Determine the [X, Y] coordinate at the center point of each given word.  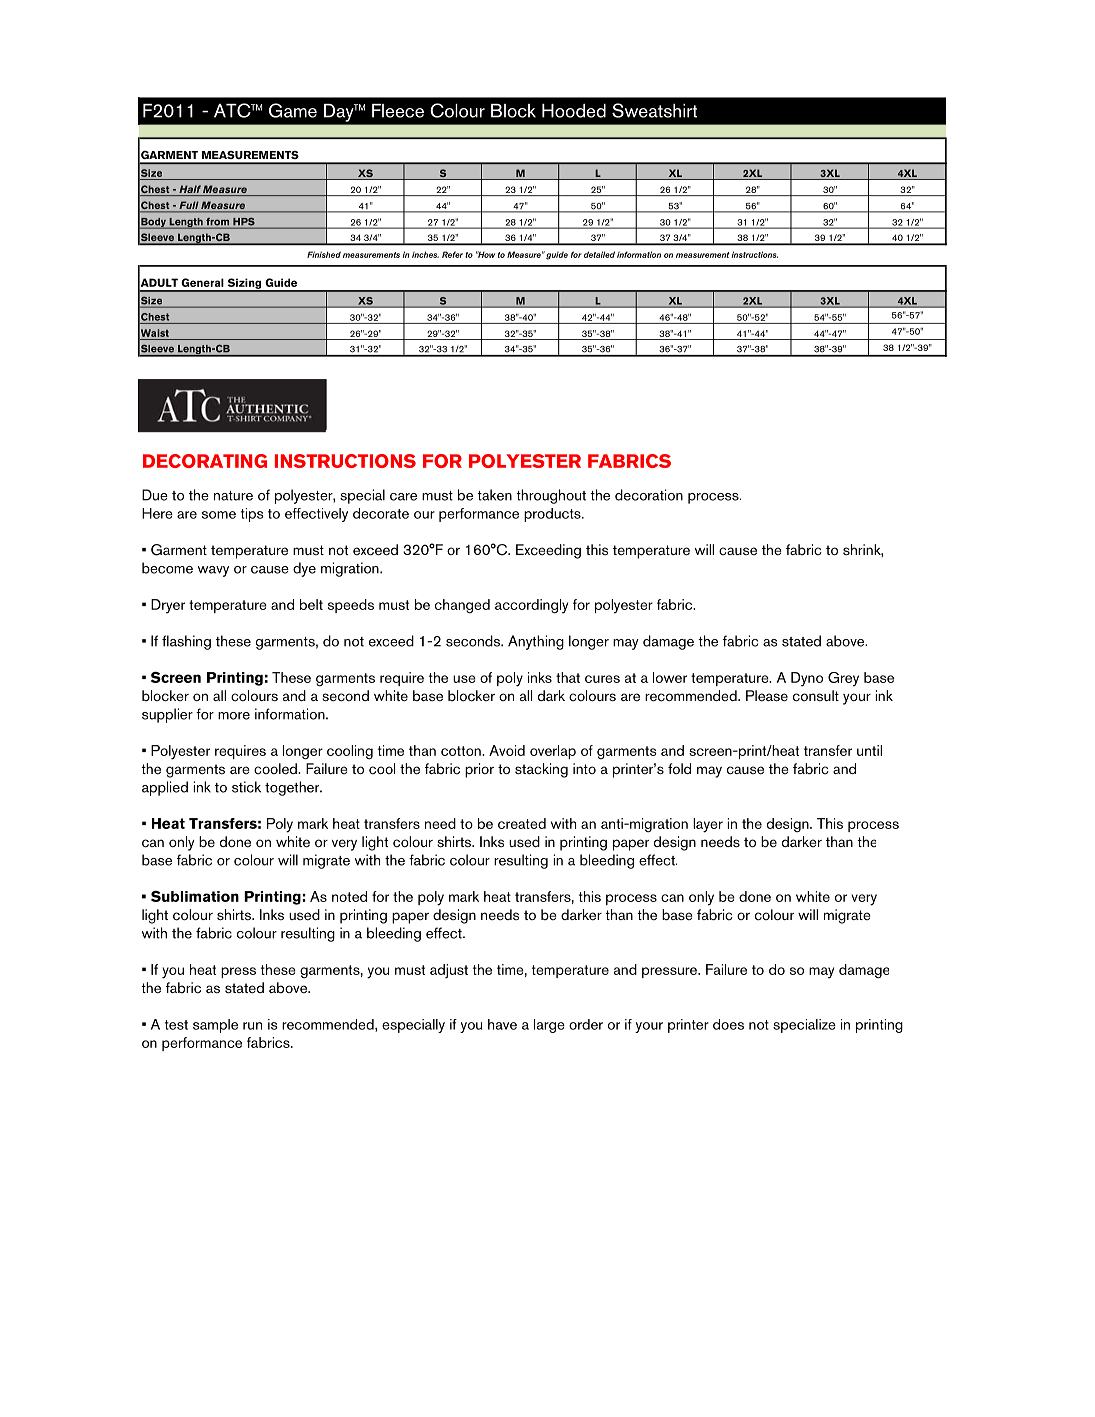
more [234, 716]
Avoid [507, 750]
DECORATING [205, 461]
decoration [649, 495]
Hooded [574, 111]
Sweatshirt [654, 110]
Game [293, 110]
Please [767, 696]
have [502, 1024]
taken [494, 495]
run [252, 1026]
